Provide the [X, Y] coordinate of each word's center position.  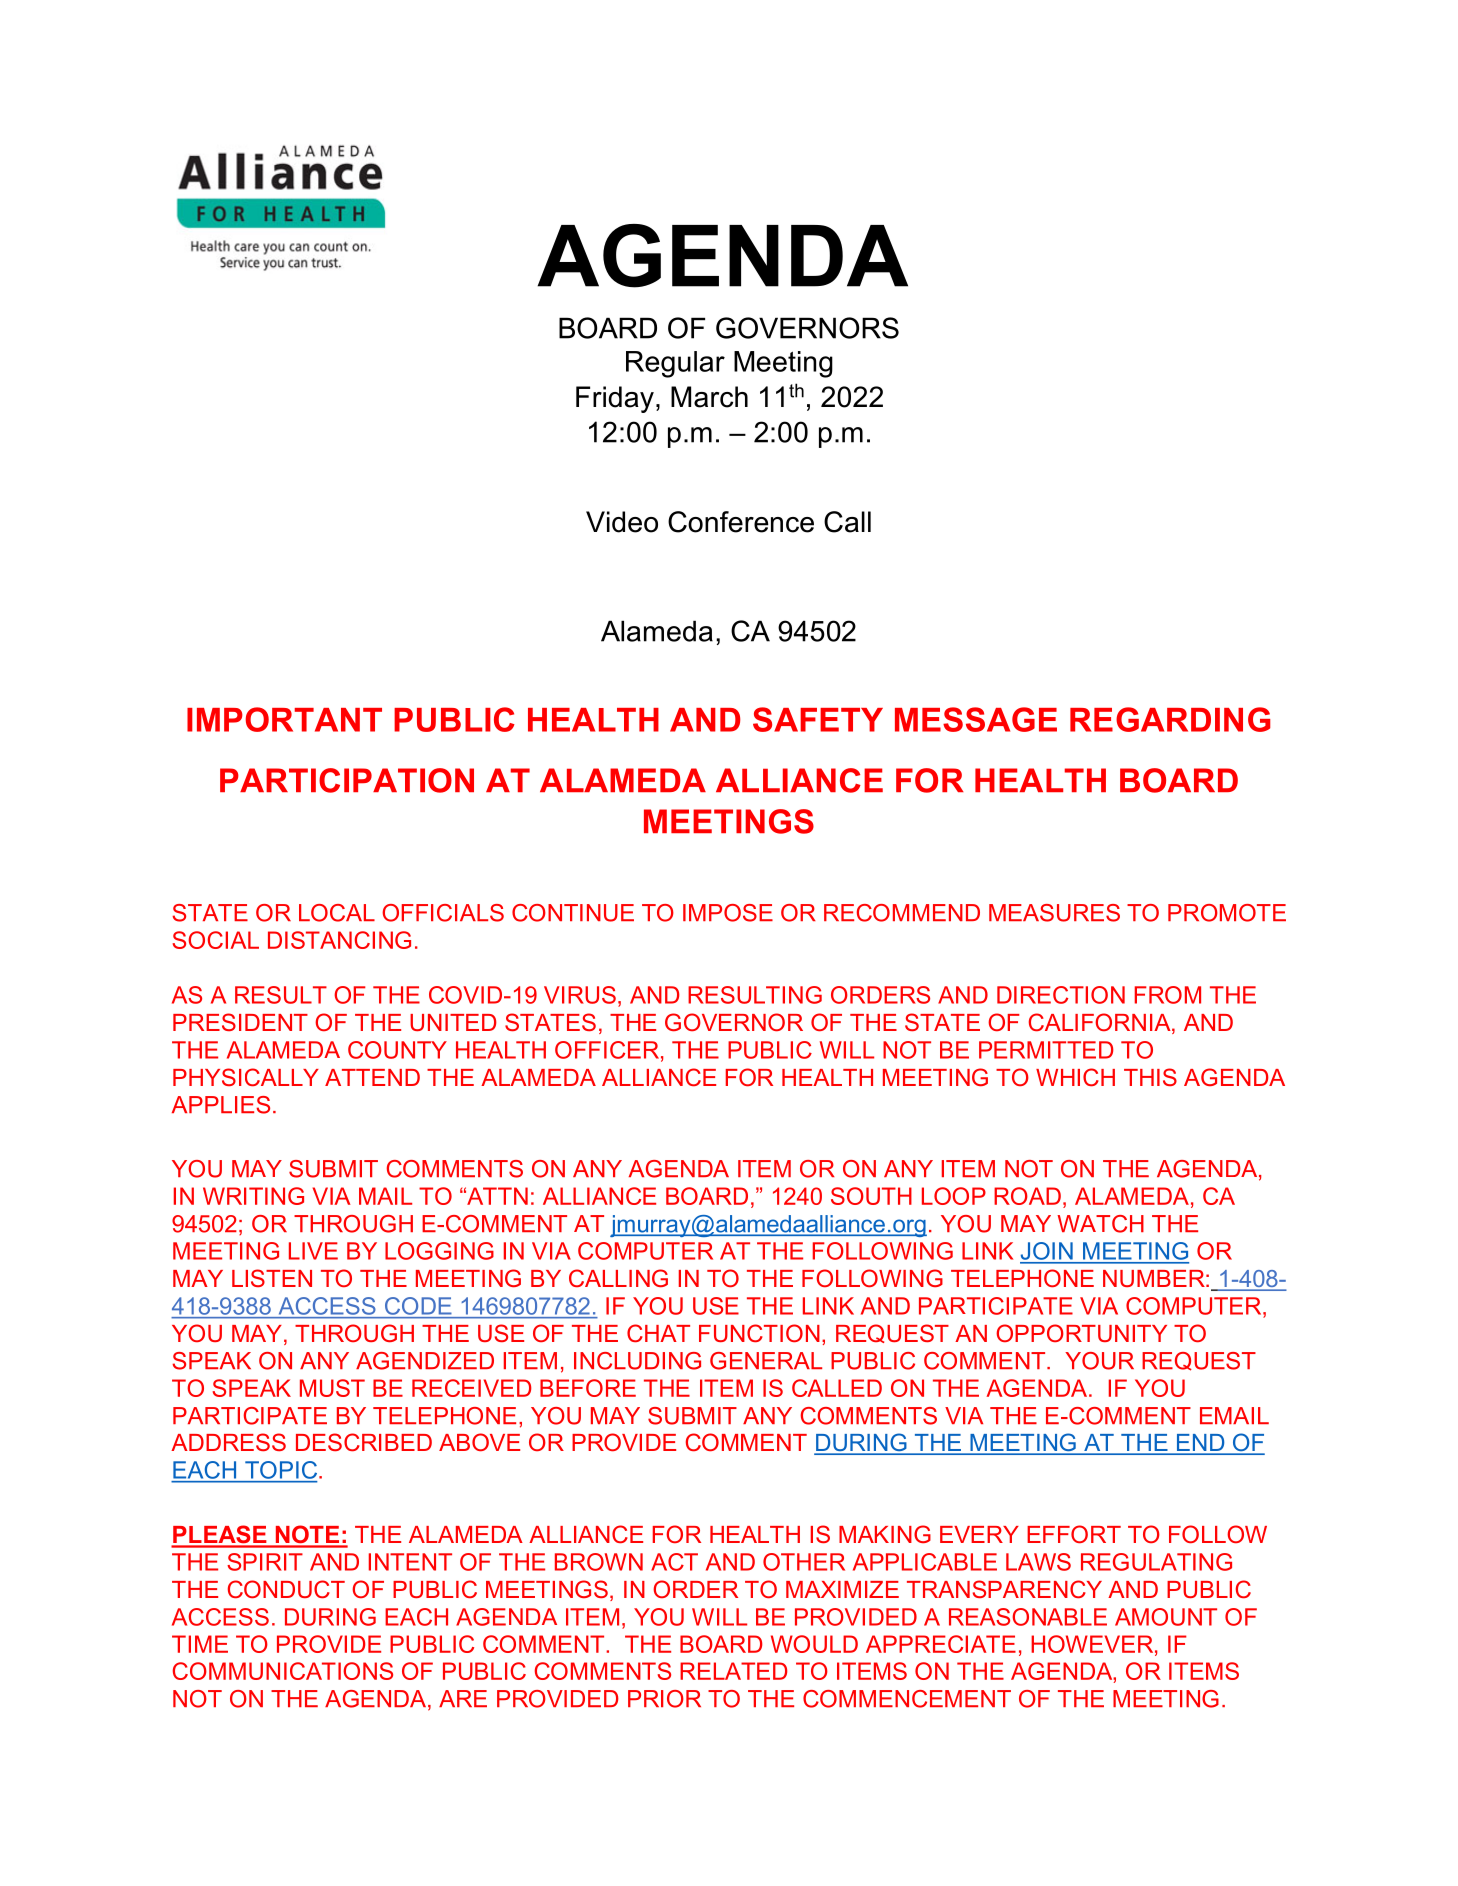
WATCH [1100, 1224]
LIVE [313, 1251]
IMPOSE [728, 913]
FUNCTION [759, 1333]
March [709, 397]
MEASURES [1054, 913]
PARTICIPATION [347, 780]
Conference [741, 522]
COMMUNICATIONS [283, 1671]
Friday [615, 399]
